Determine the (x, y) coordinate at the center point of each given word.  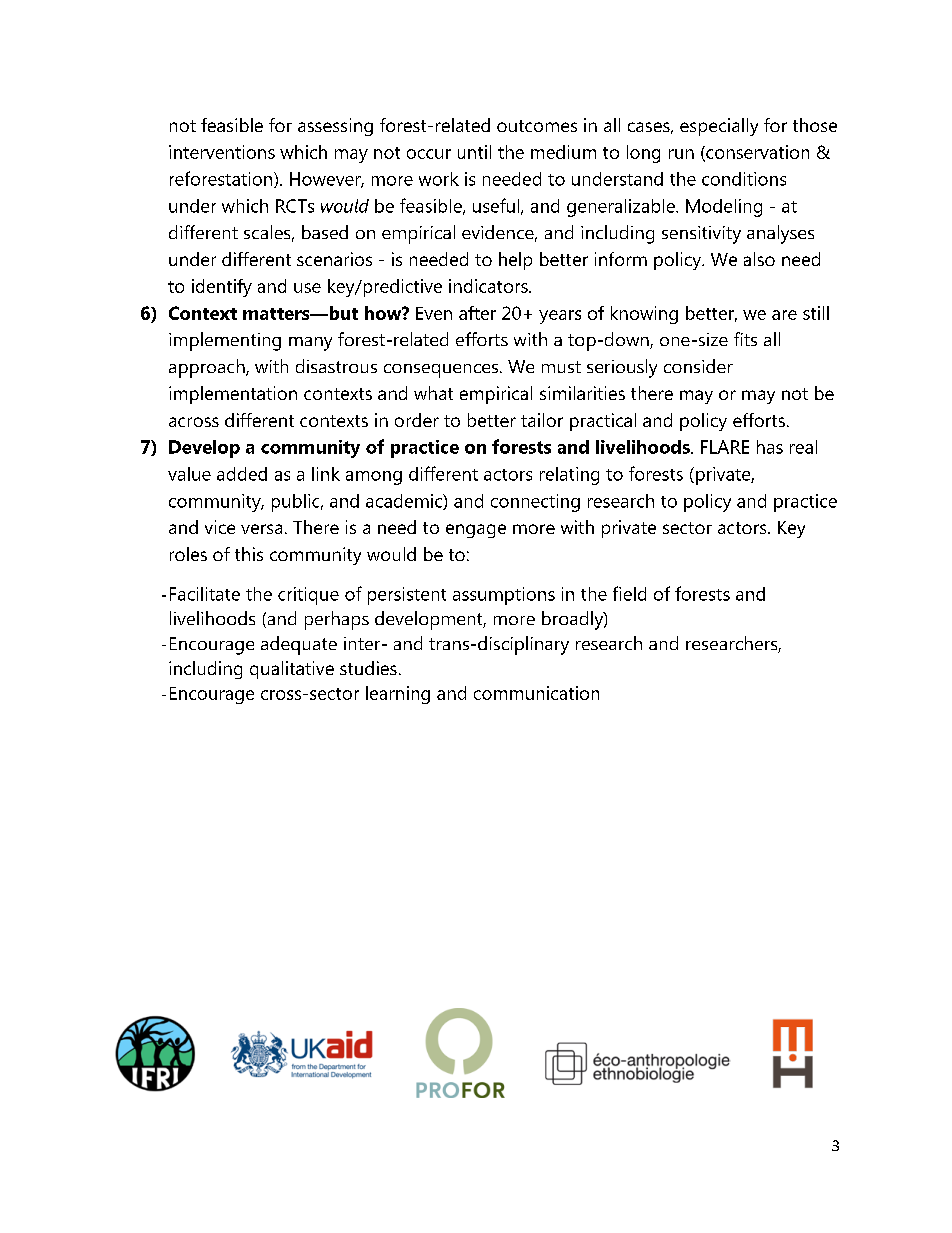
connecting (535, 503)
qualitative (292, 670)
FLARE (725, 447)
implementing (225, 341)
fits (745, 339)
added (242, 474)
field (629, 593)
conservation (756, 153)
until (474, 152)
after (477, 313)
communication (536, 693)
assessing (335, 127)
